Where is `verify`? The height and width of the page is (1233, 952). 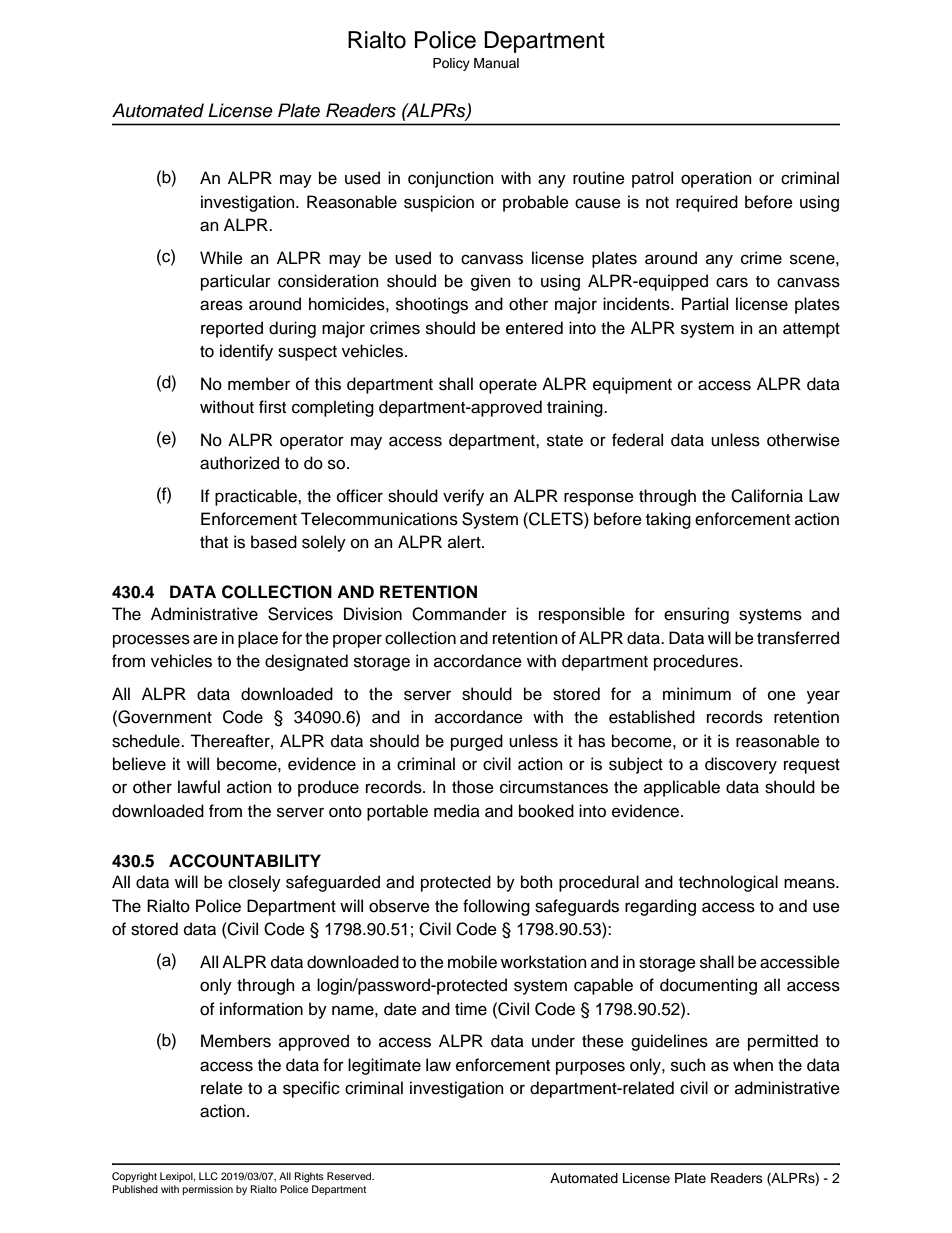 verify is located at coordinates (463, 497).
